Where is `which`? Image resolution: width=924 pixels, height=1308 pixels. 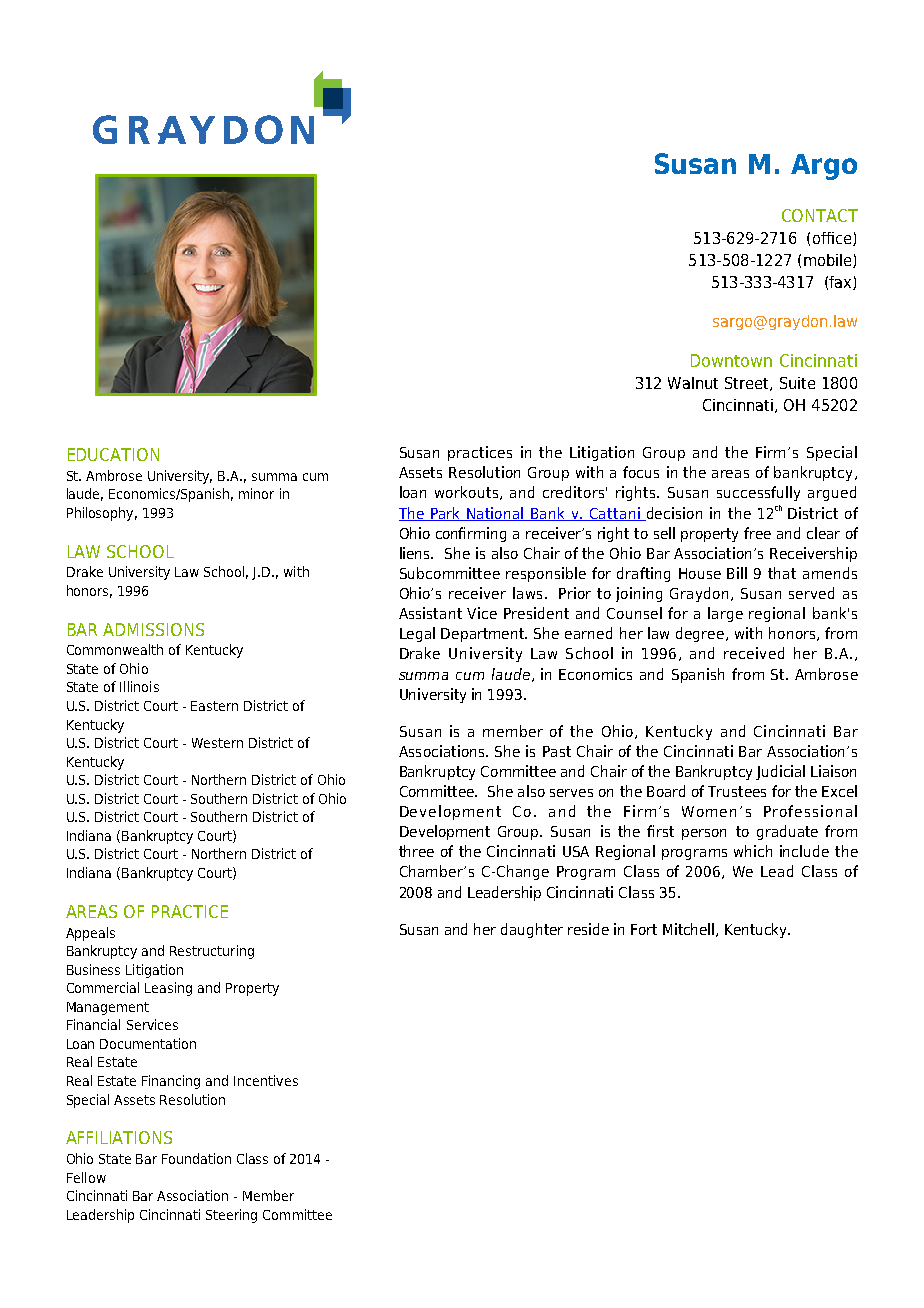
which is located at coordinates (753, 851).
